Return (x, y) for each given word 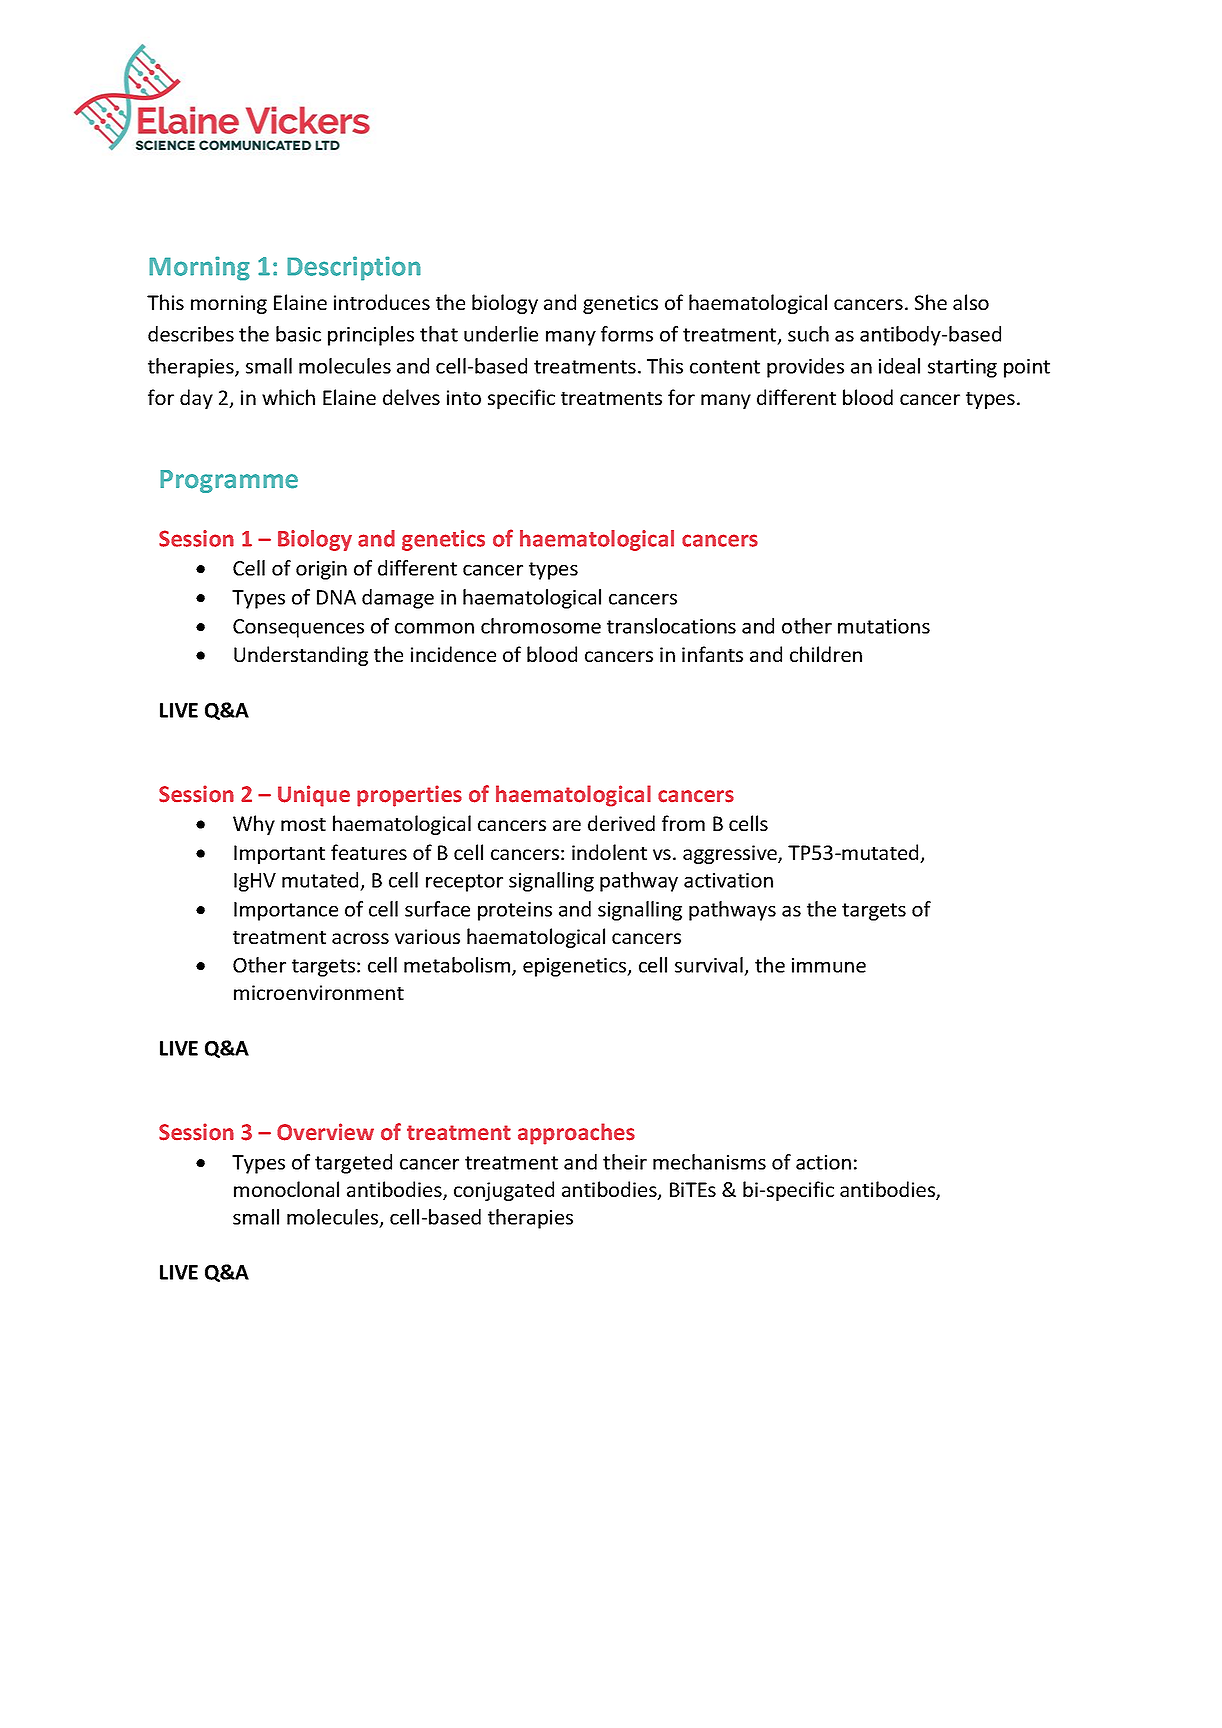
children (826, 654)
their (625, 1162)
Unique (314, 796)
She (931, 302)
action (823, 1162)
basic (298, 334)
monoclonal (286, 1189)
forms (627, 334)
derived (621, 823)
